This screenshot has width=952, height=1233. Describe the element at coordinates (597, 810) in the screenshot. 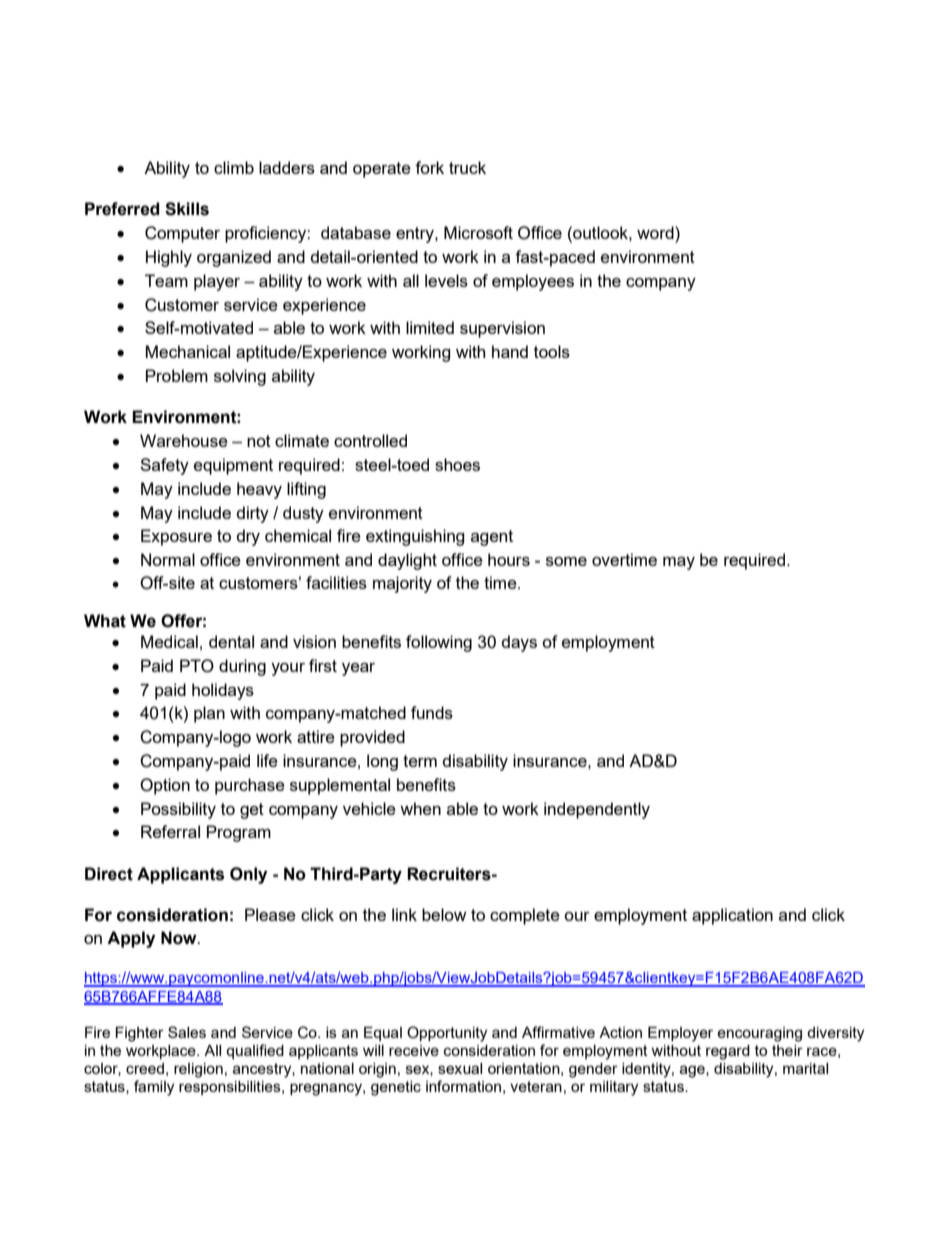

I see `independently` at that location.
